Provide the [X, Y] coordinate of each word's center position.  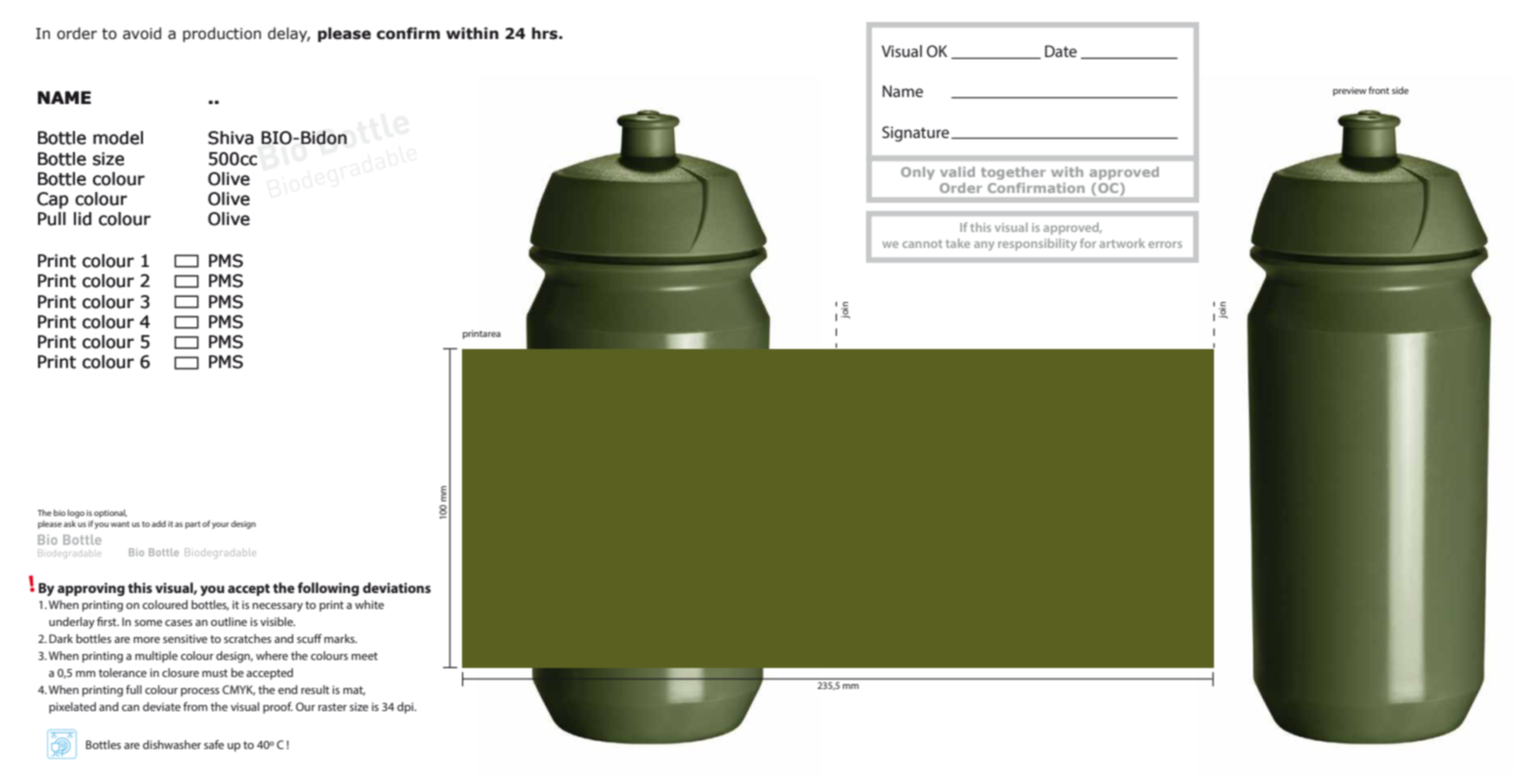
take [958, 243]
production [222, 34]
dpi [406, 708]
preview [1350, 91]
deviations [397, 587]
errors [1165, 244]
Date [1061, 51]
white [369, 604]
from [195, 706]
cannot [922, 244]
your [220, 525]
